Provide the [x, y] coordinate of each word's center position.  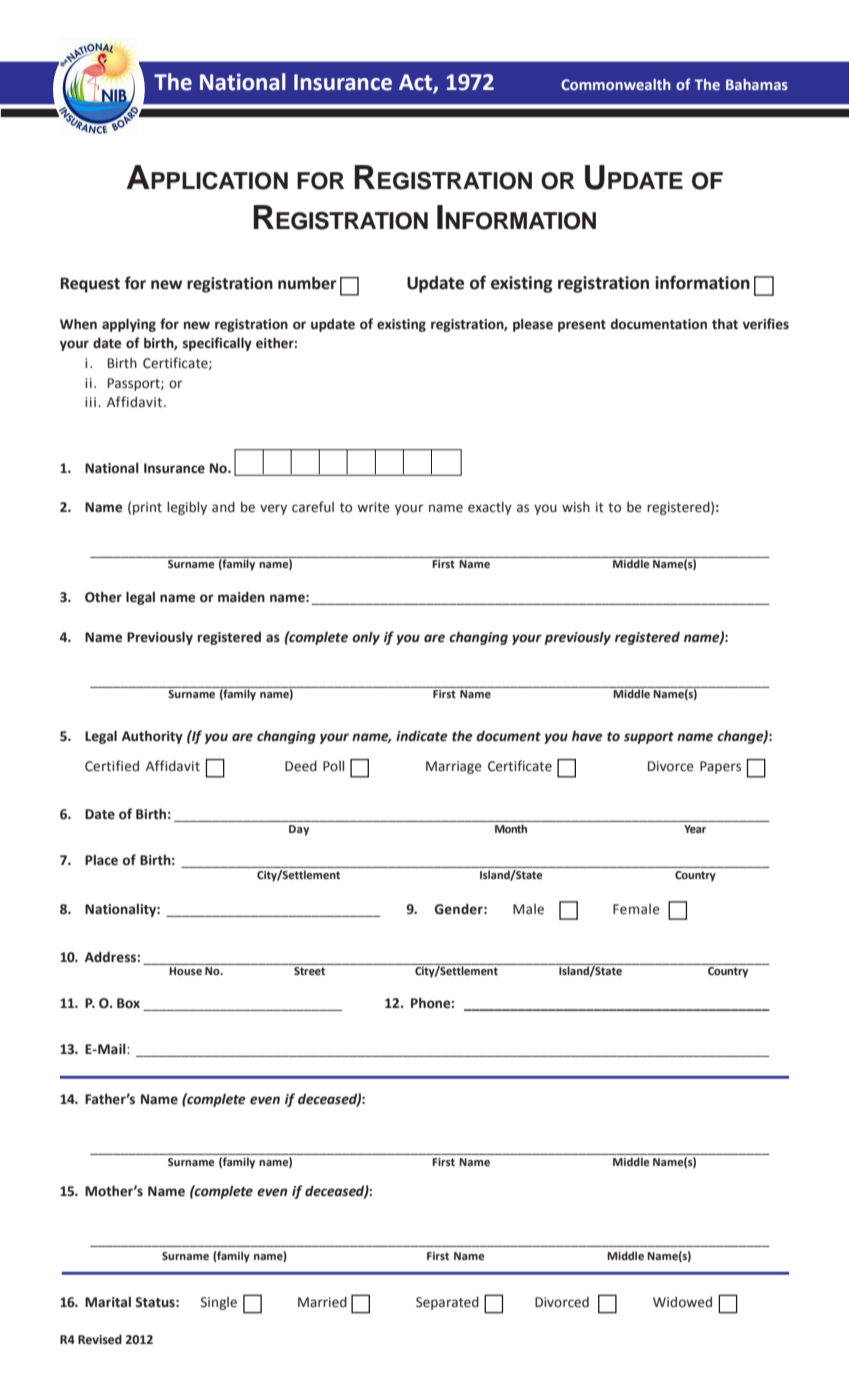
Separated [447, 1303]
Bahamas [757, 84]
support [649, 738]
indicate [422, 736]
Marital [108, 1302]
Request [90, 285]
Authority [152, 737]
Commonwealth [616, 84]
